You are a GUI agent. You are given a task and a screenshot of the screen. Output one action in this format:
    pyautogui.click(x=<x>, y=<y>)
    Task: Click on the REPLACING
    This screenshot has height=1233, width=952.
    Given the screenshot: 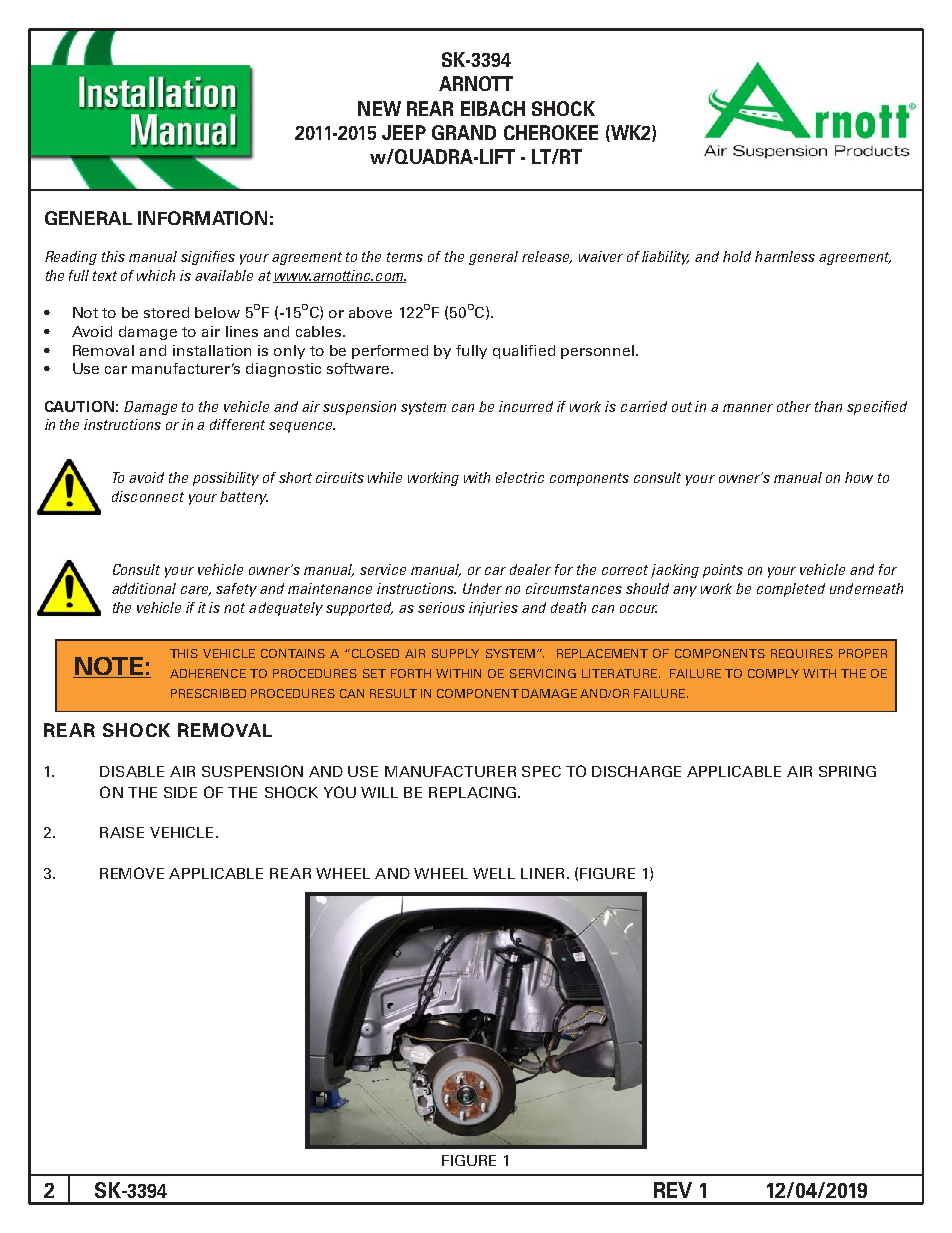 What is the action you would take?
    pyautogui.click(x=472, y=792)
